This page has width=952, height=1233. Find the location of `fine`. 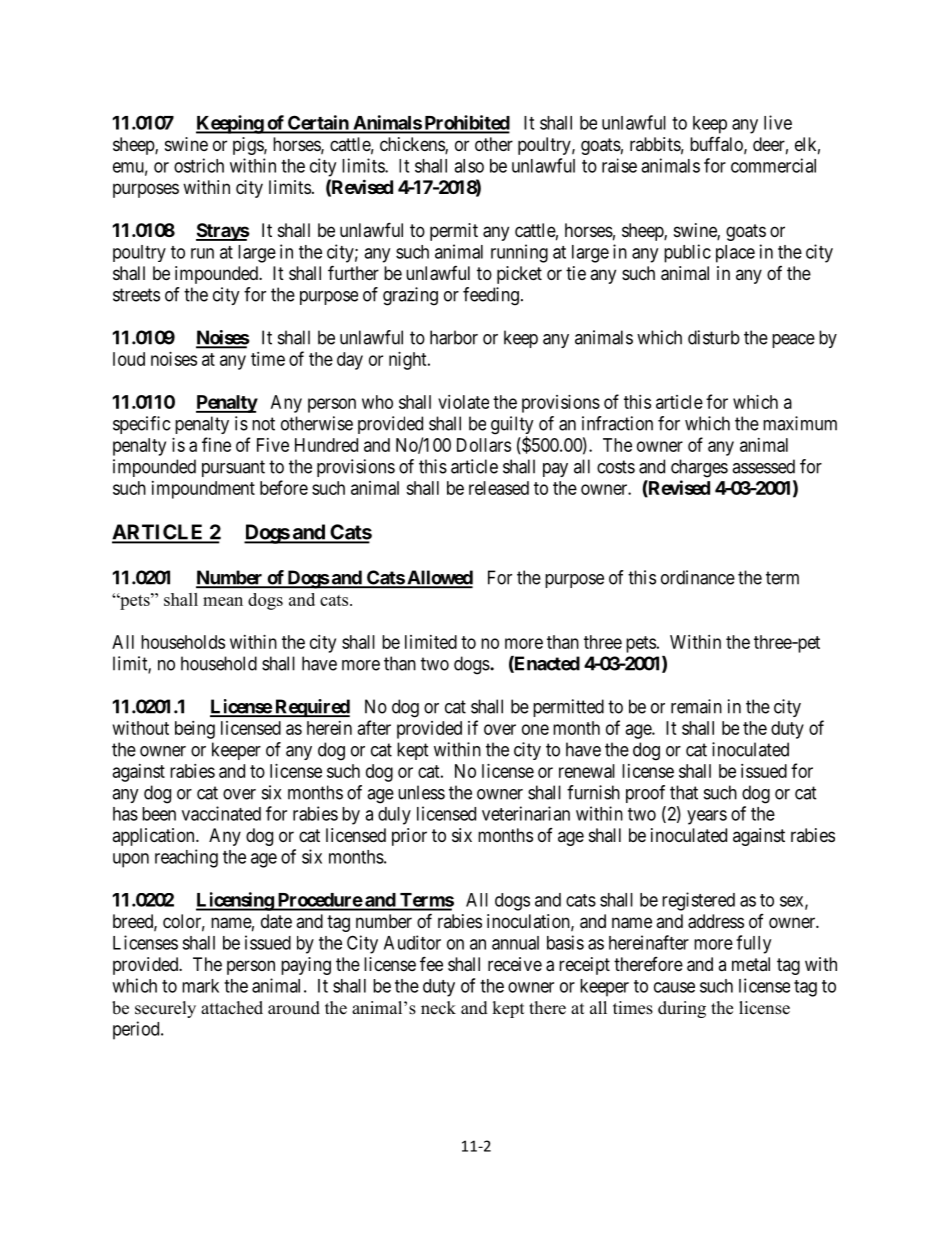

fine is located at coordinates (216, 444).
